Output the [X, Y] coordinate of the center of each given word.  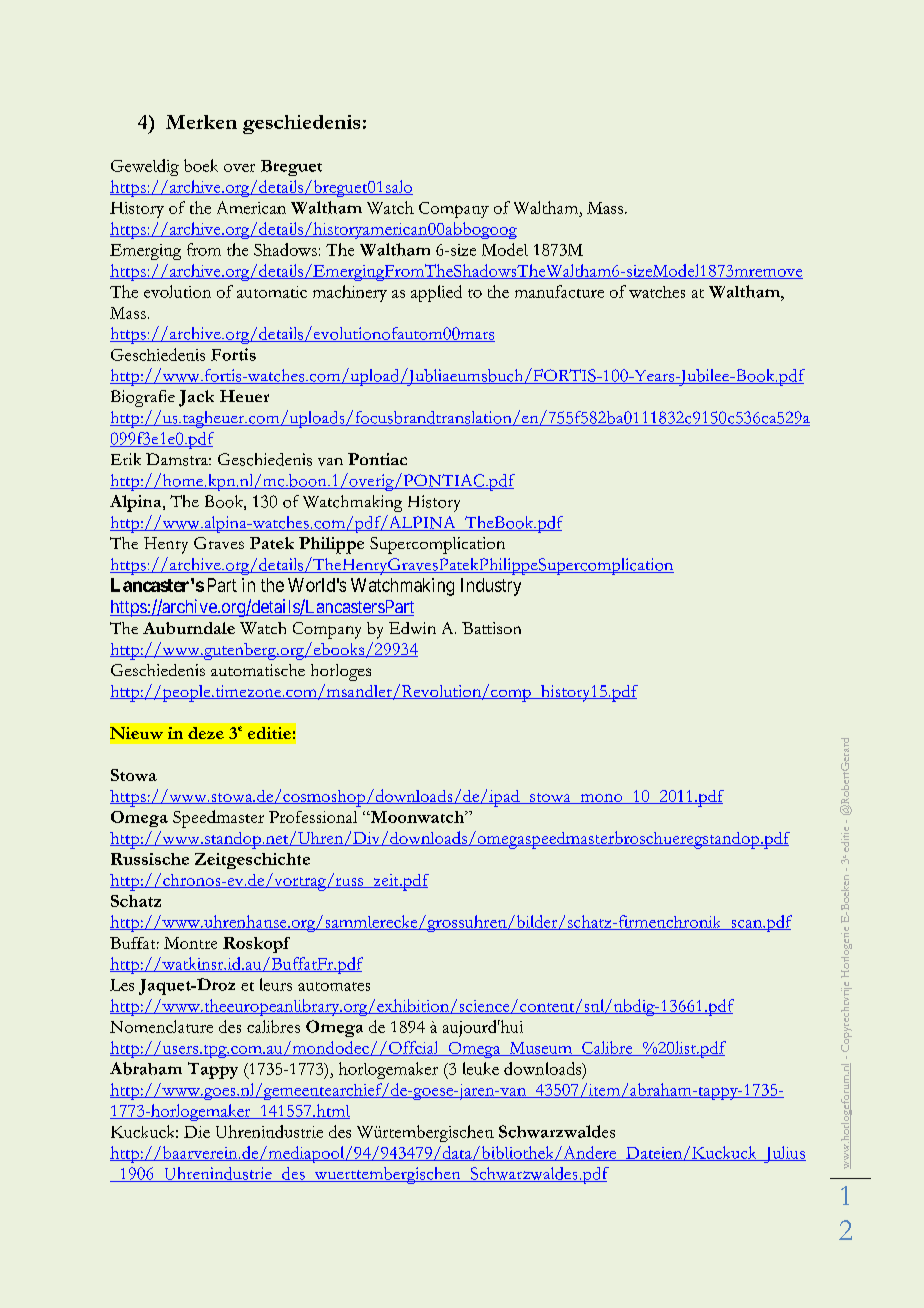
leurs [276, 984]
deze [206, 733]
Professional [313, 817]
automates [334, 986]
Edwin [412, 628]
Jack [196, 398]
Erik [126, 459]
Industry [491, 587]
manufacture [559, 291]
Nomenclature [161, 1026]
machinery [350, 293]
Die [197, 1132]
